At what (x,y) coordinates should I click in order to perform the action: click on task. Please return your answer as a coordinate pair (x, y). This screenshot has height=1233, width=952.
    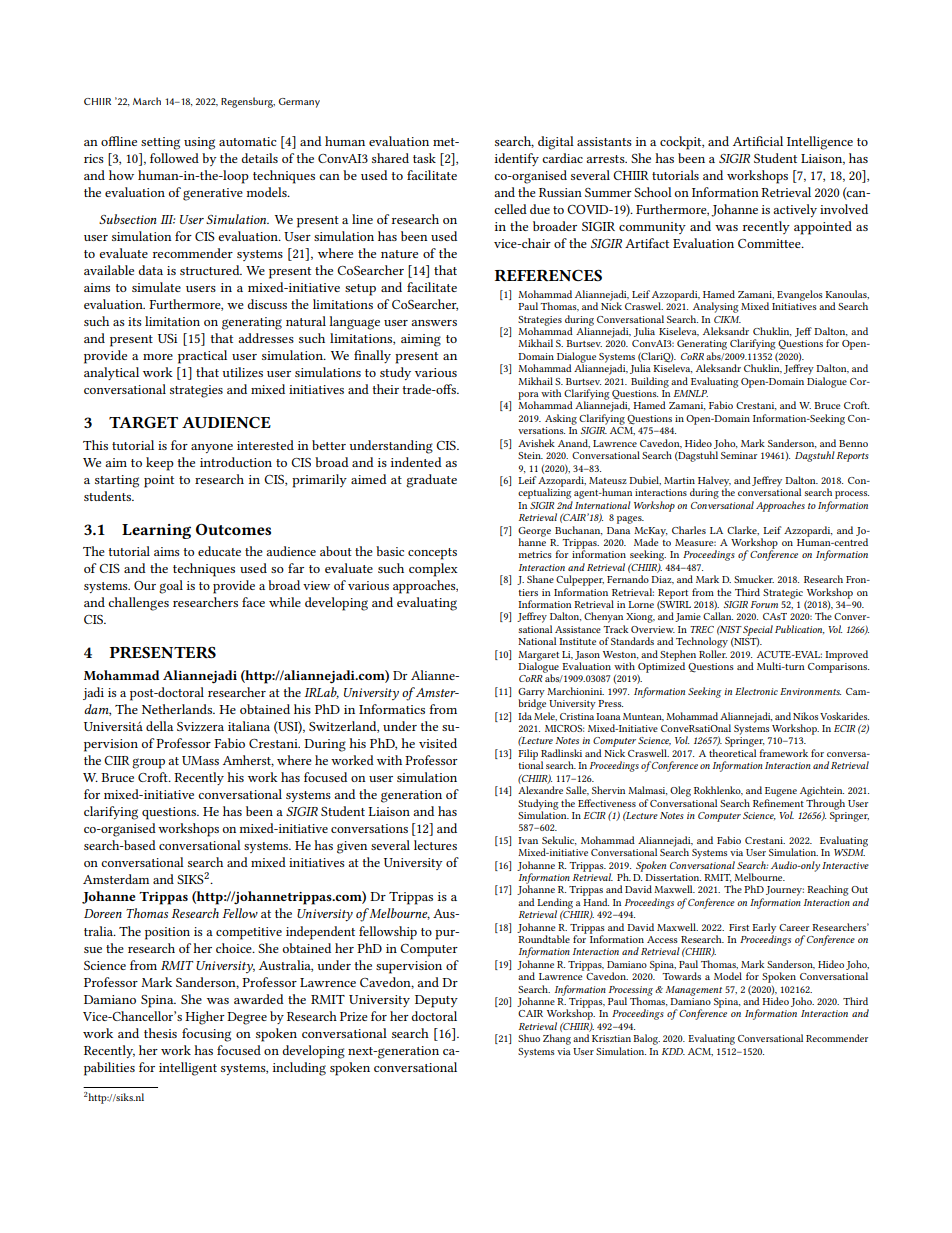
    Looking at the image, I should click on (424, 158).
